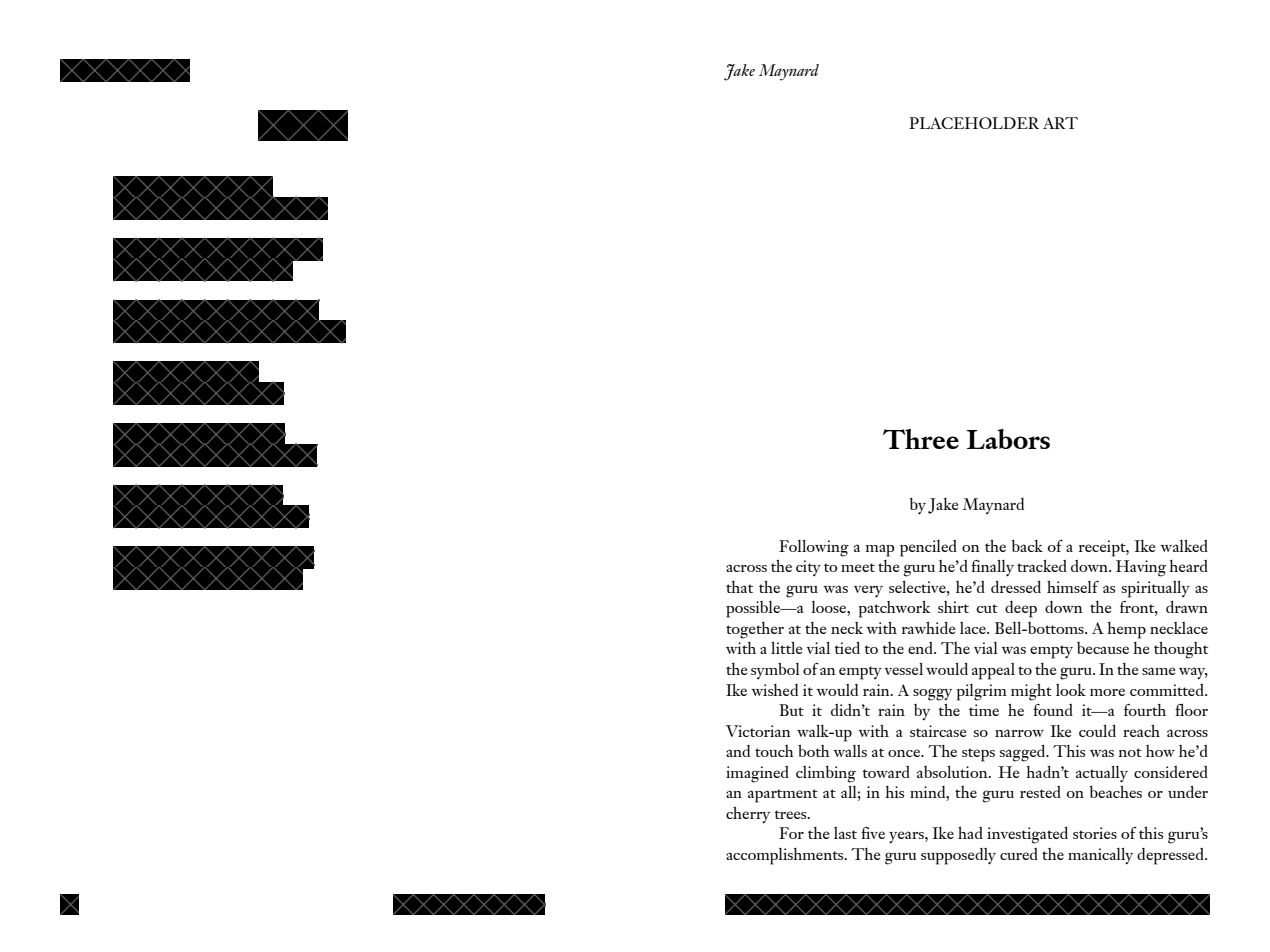 Image resolution: width=1270 pixels, height=952 pixels. What do you see at coordinates (1145, 710) in the page?
I see `fourth` at bounding box center [1145, 710].
